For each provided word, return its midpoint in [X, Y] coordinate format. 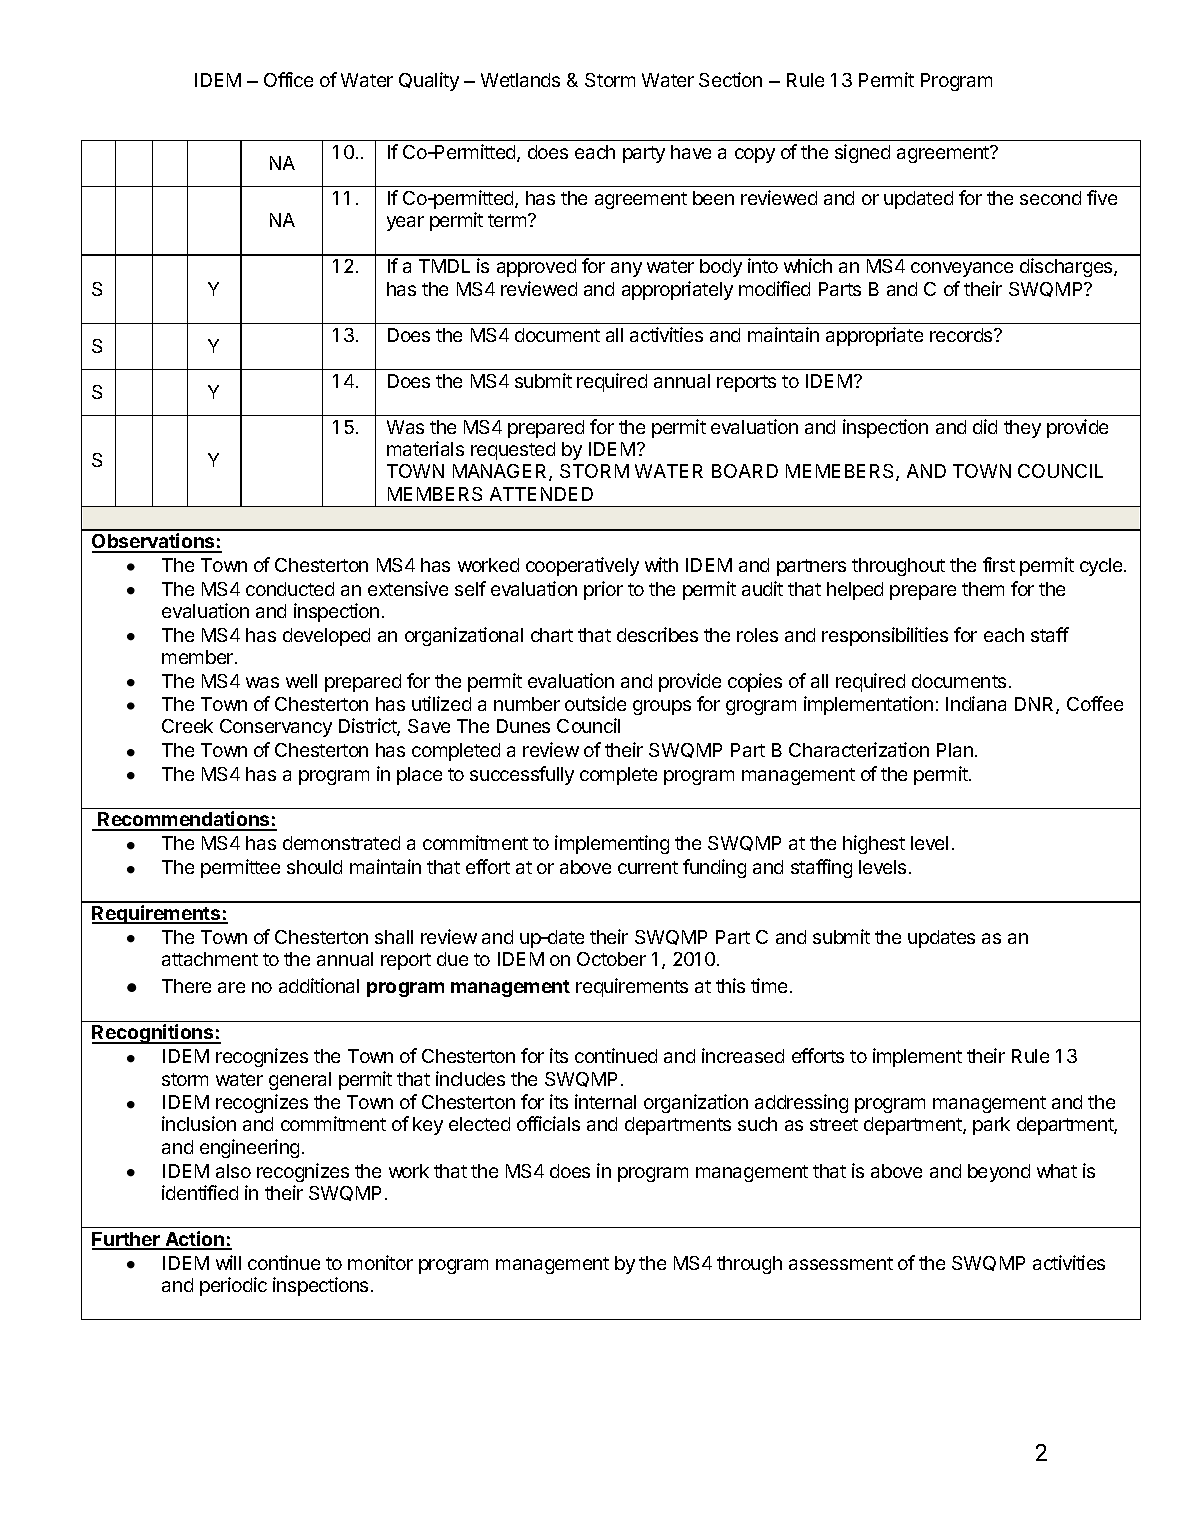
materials [425, 448]
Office [288, 79]
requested [513, 451]
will [228, 1262]
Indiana [976, 703]
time [769, 985]
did [985, 426]
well [301, 681]
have [691, 152]
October [611, 959]
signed [862, 153]
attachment [210, 959]
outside [595, 703]
